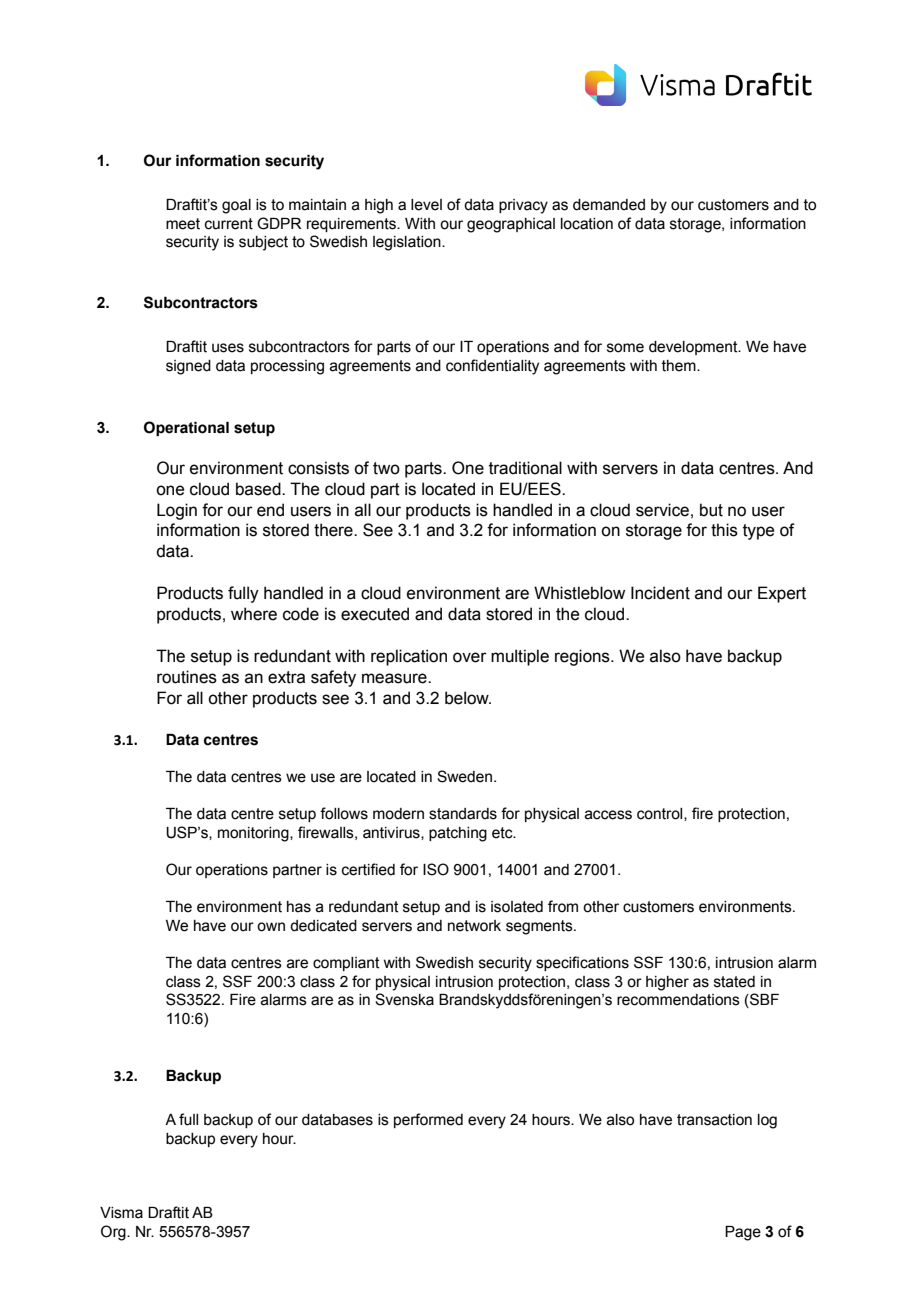 The image size is (924, 1307). I want to click on Org, so click(114, 1233).
